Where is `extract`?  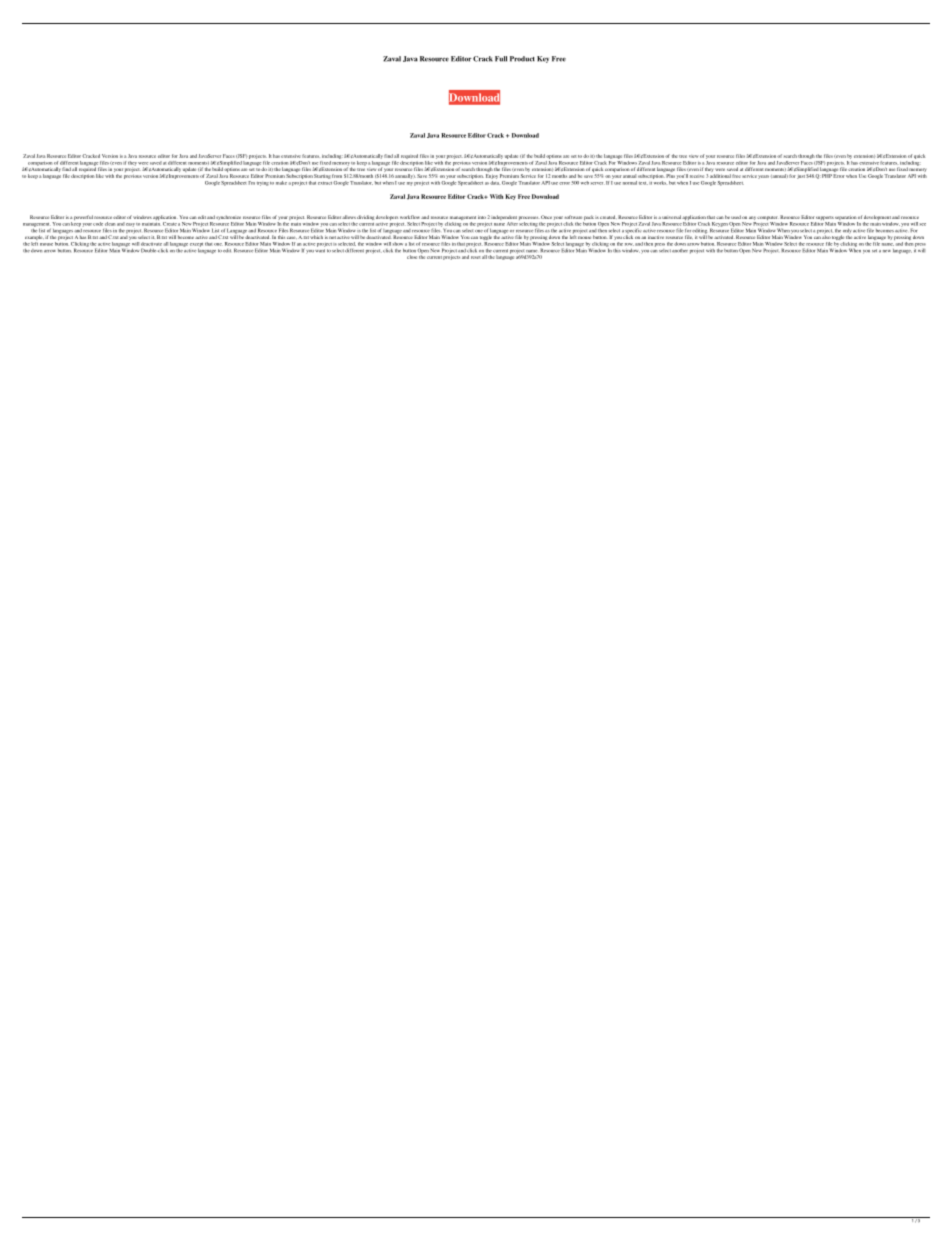 extract is located at coordinates (326, 183).
